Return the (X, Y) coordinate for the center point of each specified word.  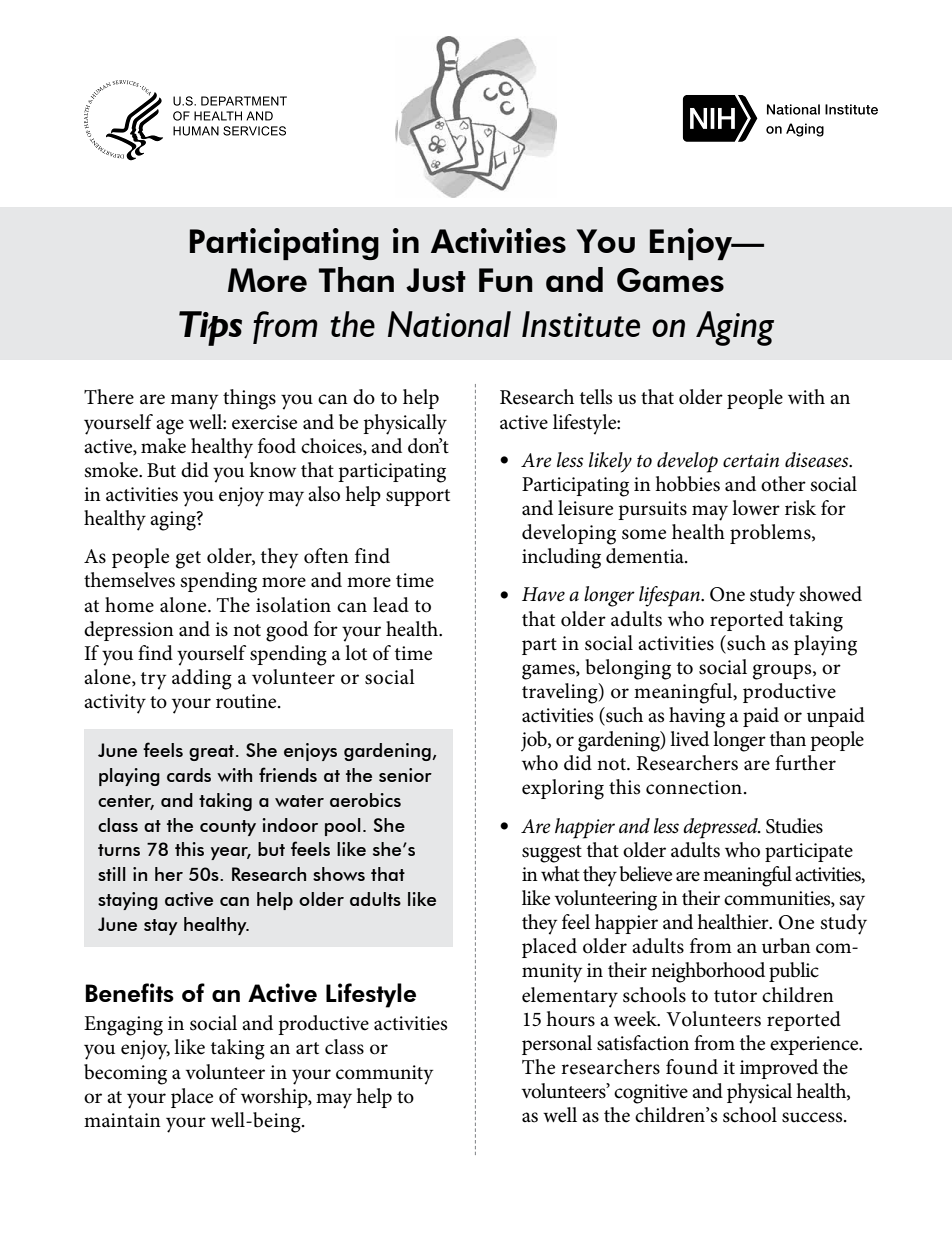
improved (779, 1069)
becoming (125, 1074)
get (188, 560)
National (449, 324)
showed (830, 594)
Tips (210, 328)
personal (557, 1045)
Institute (581, 324)
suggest (552, 854)
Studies (794, 826)
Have (543, 594)
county (228, 828)
